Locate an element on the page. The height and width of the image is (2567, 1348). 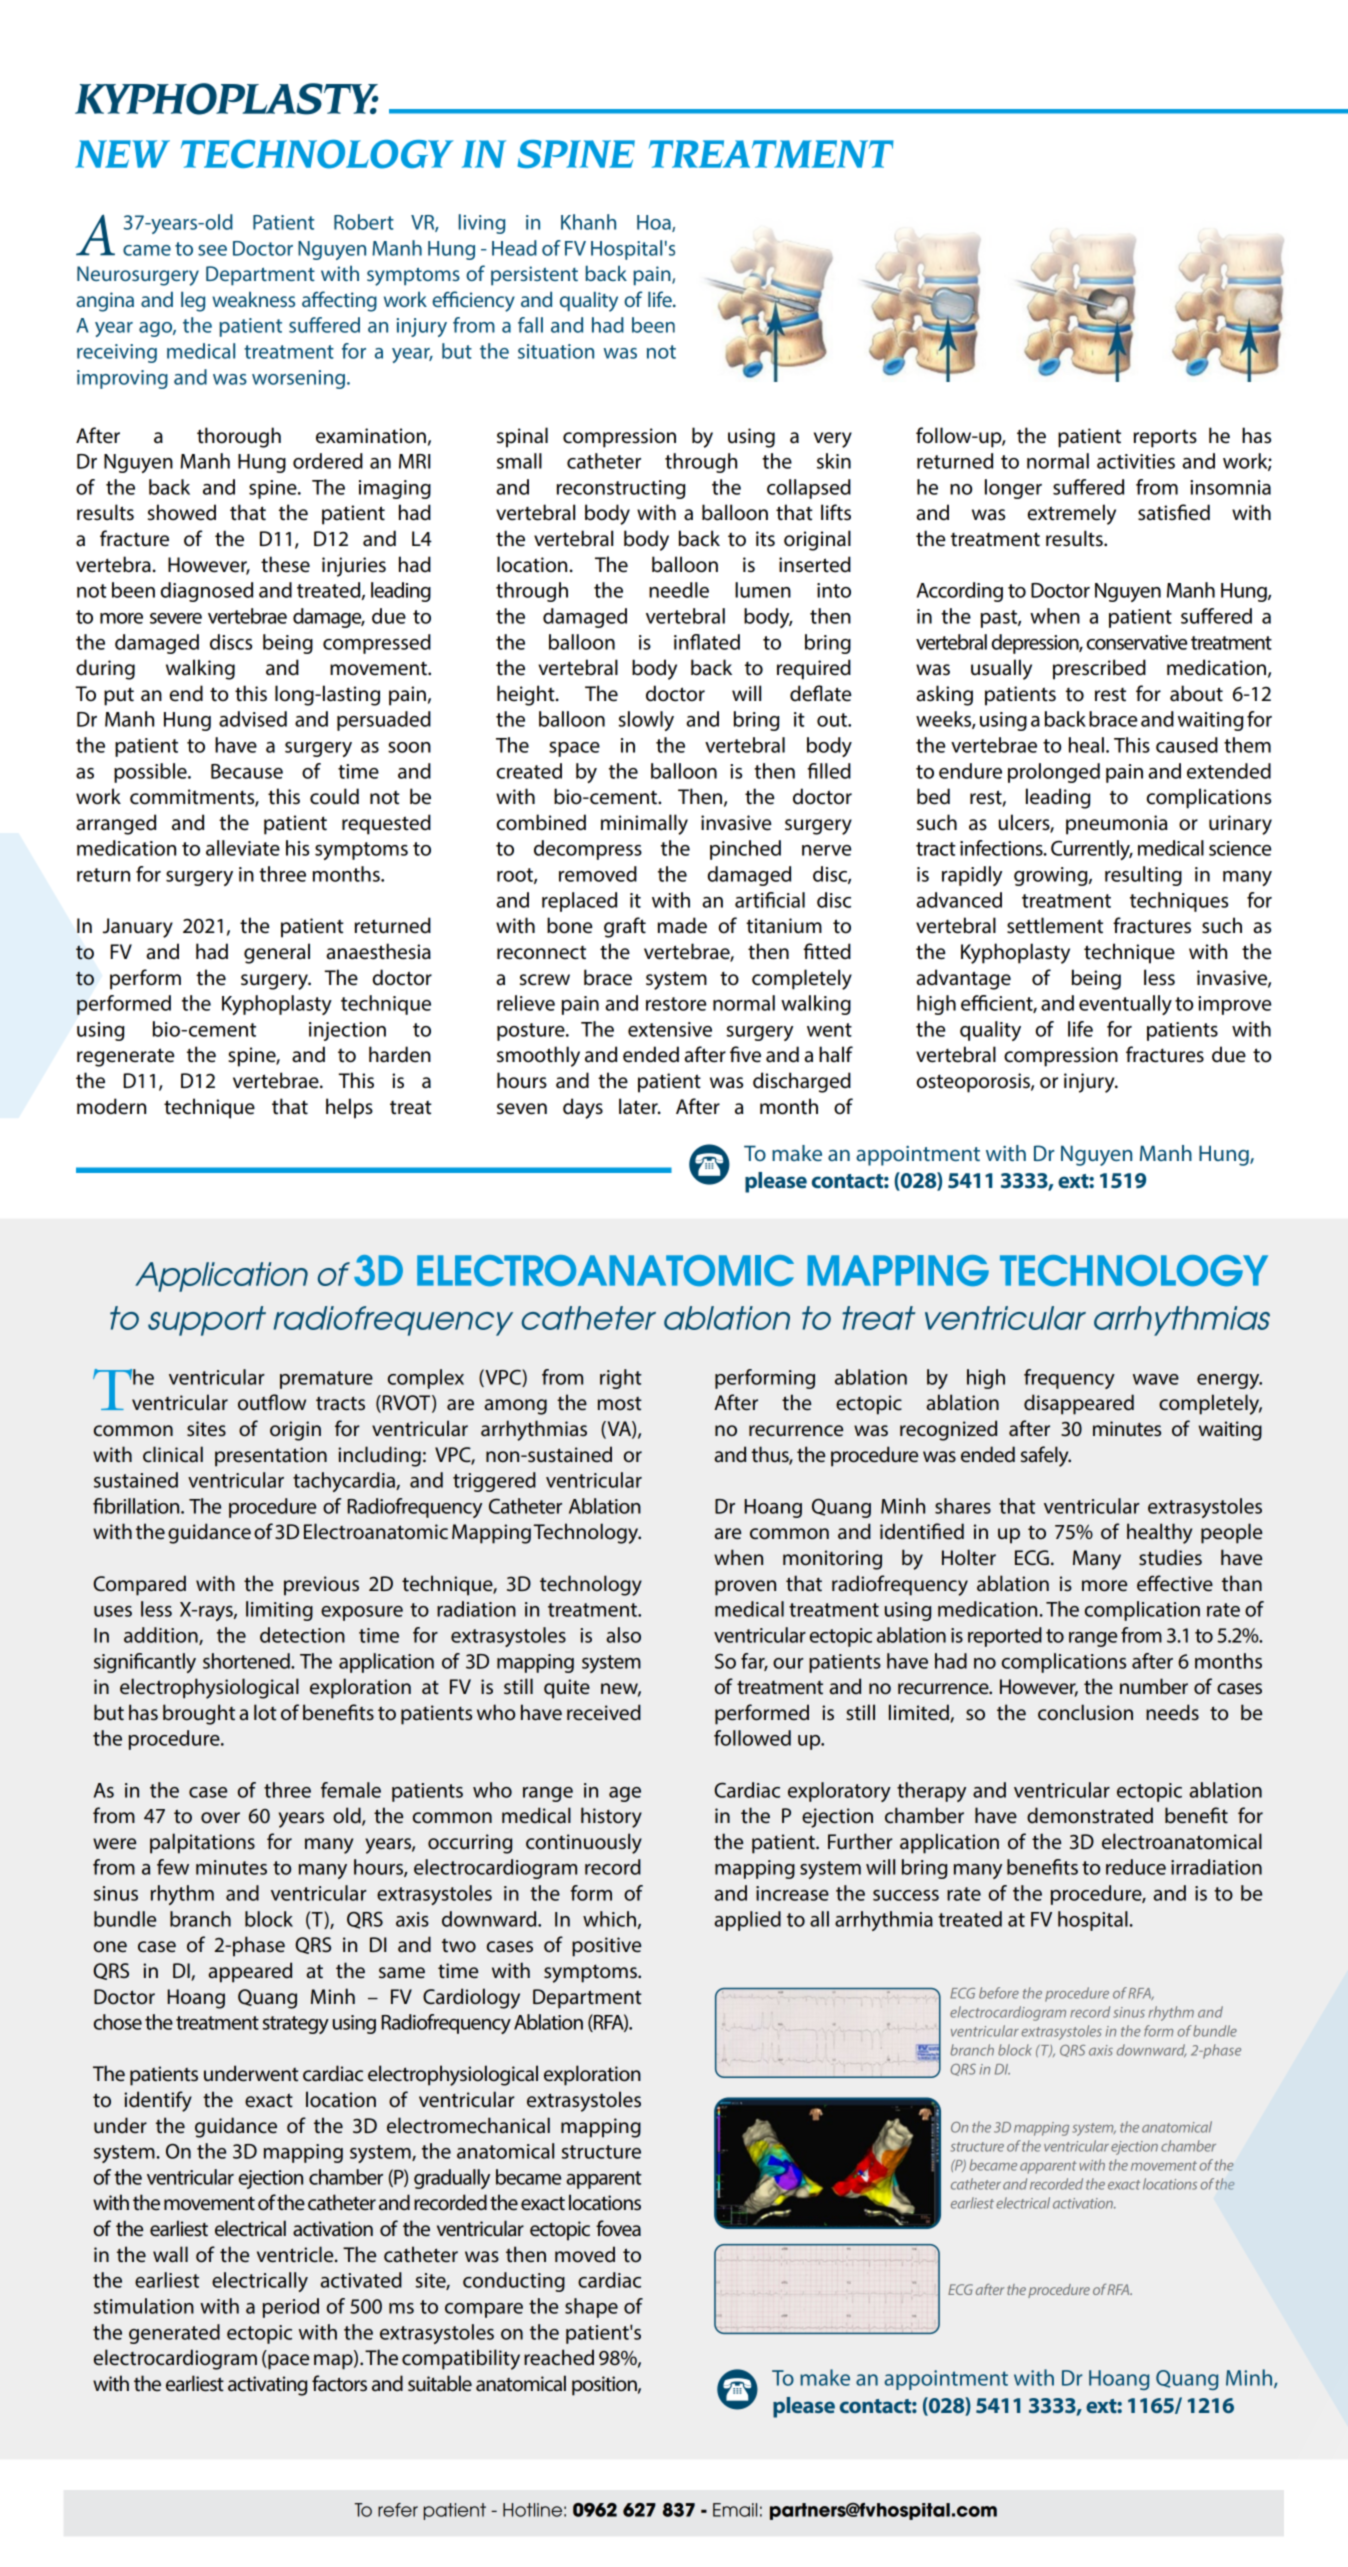
reduce is located at coordinates (1136, 1867).
